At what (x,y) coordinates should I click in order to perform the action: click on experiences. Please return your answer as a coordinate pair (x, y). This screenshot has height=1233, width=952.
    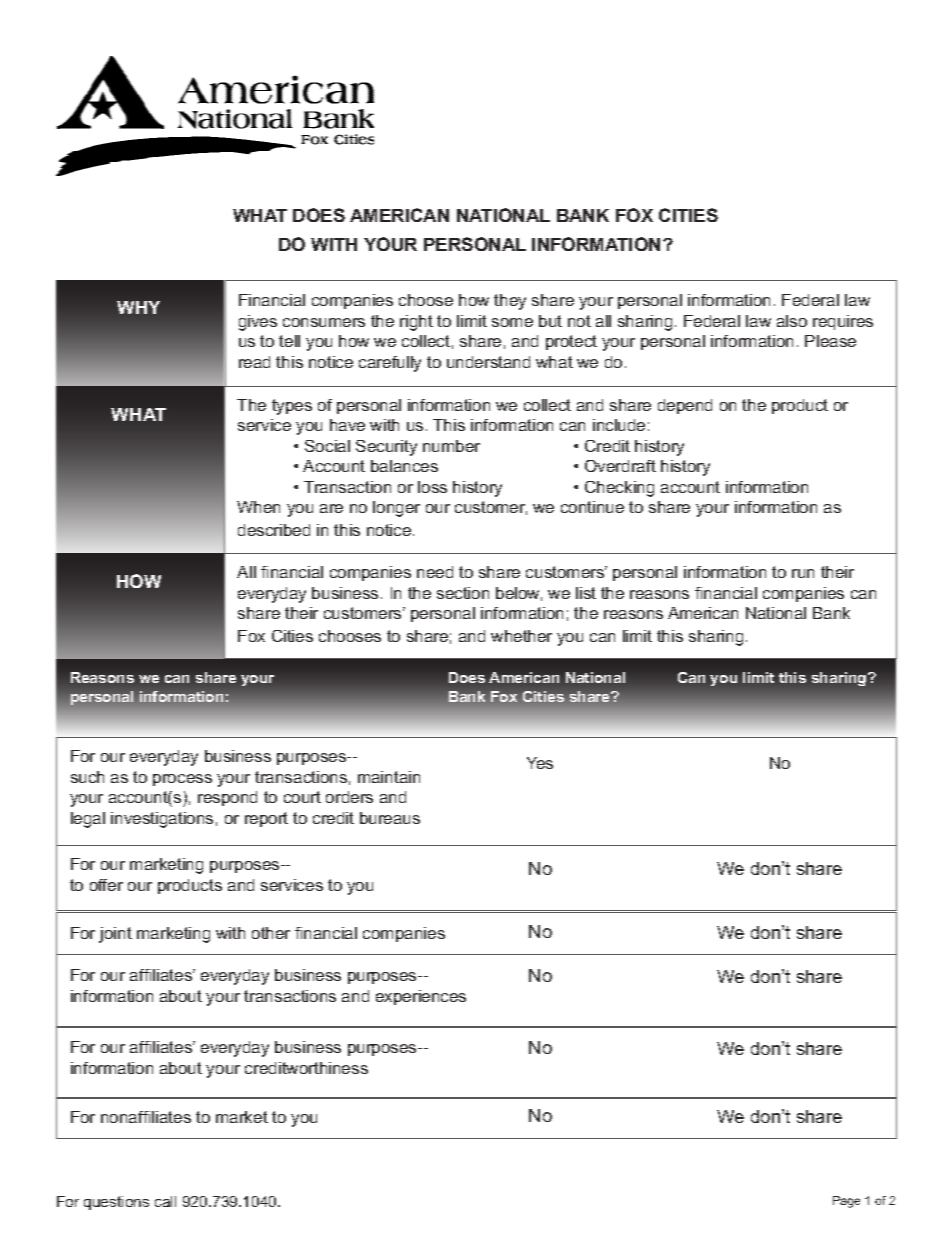
    Looking at the image, I should click on (421, 997).
